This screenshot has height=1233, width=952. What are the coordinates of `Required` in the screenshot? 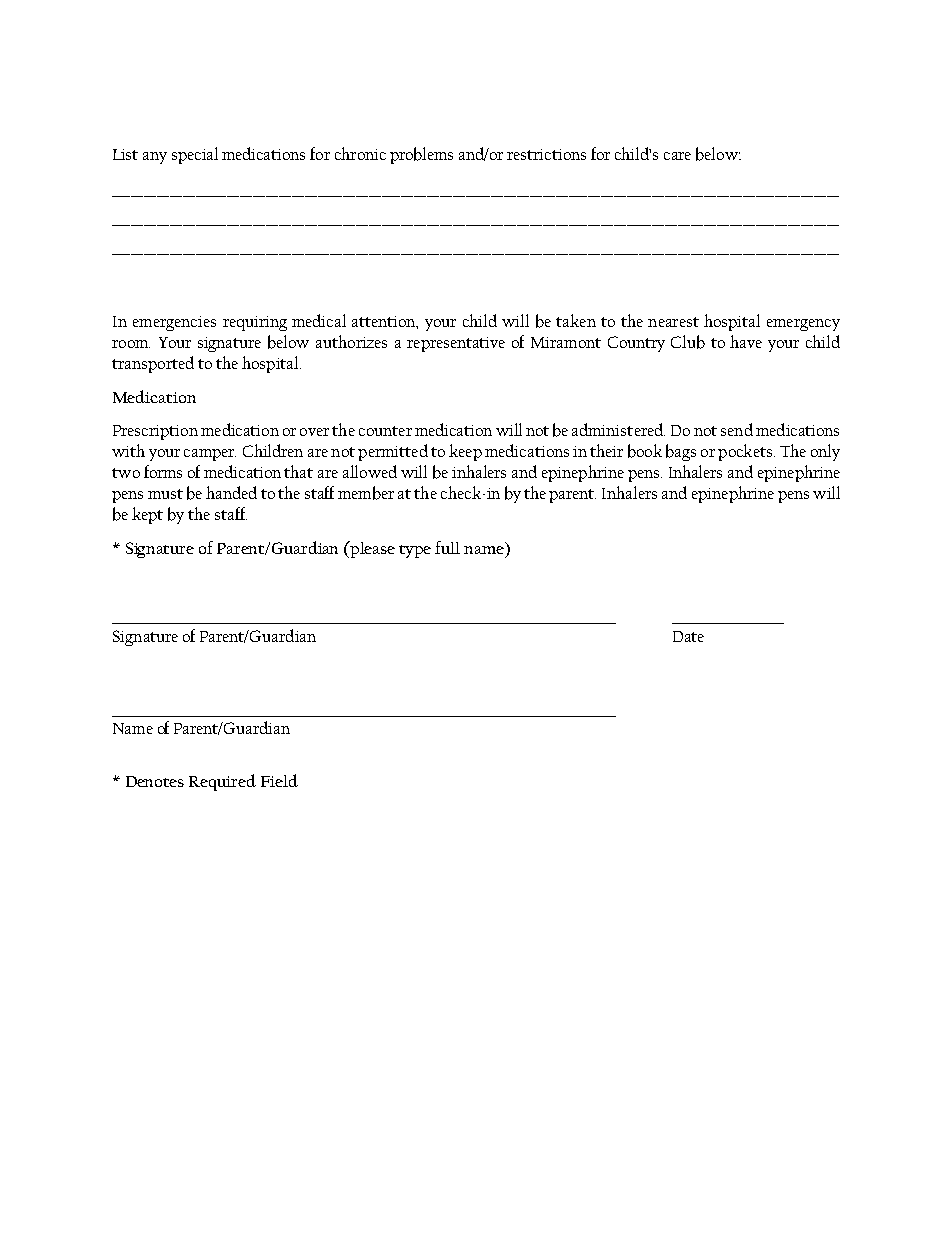 It's located at (222, 782).
